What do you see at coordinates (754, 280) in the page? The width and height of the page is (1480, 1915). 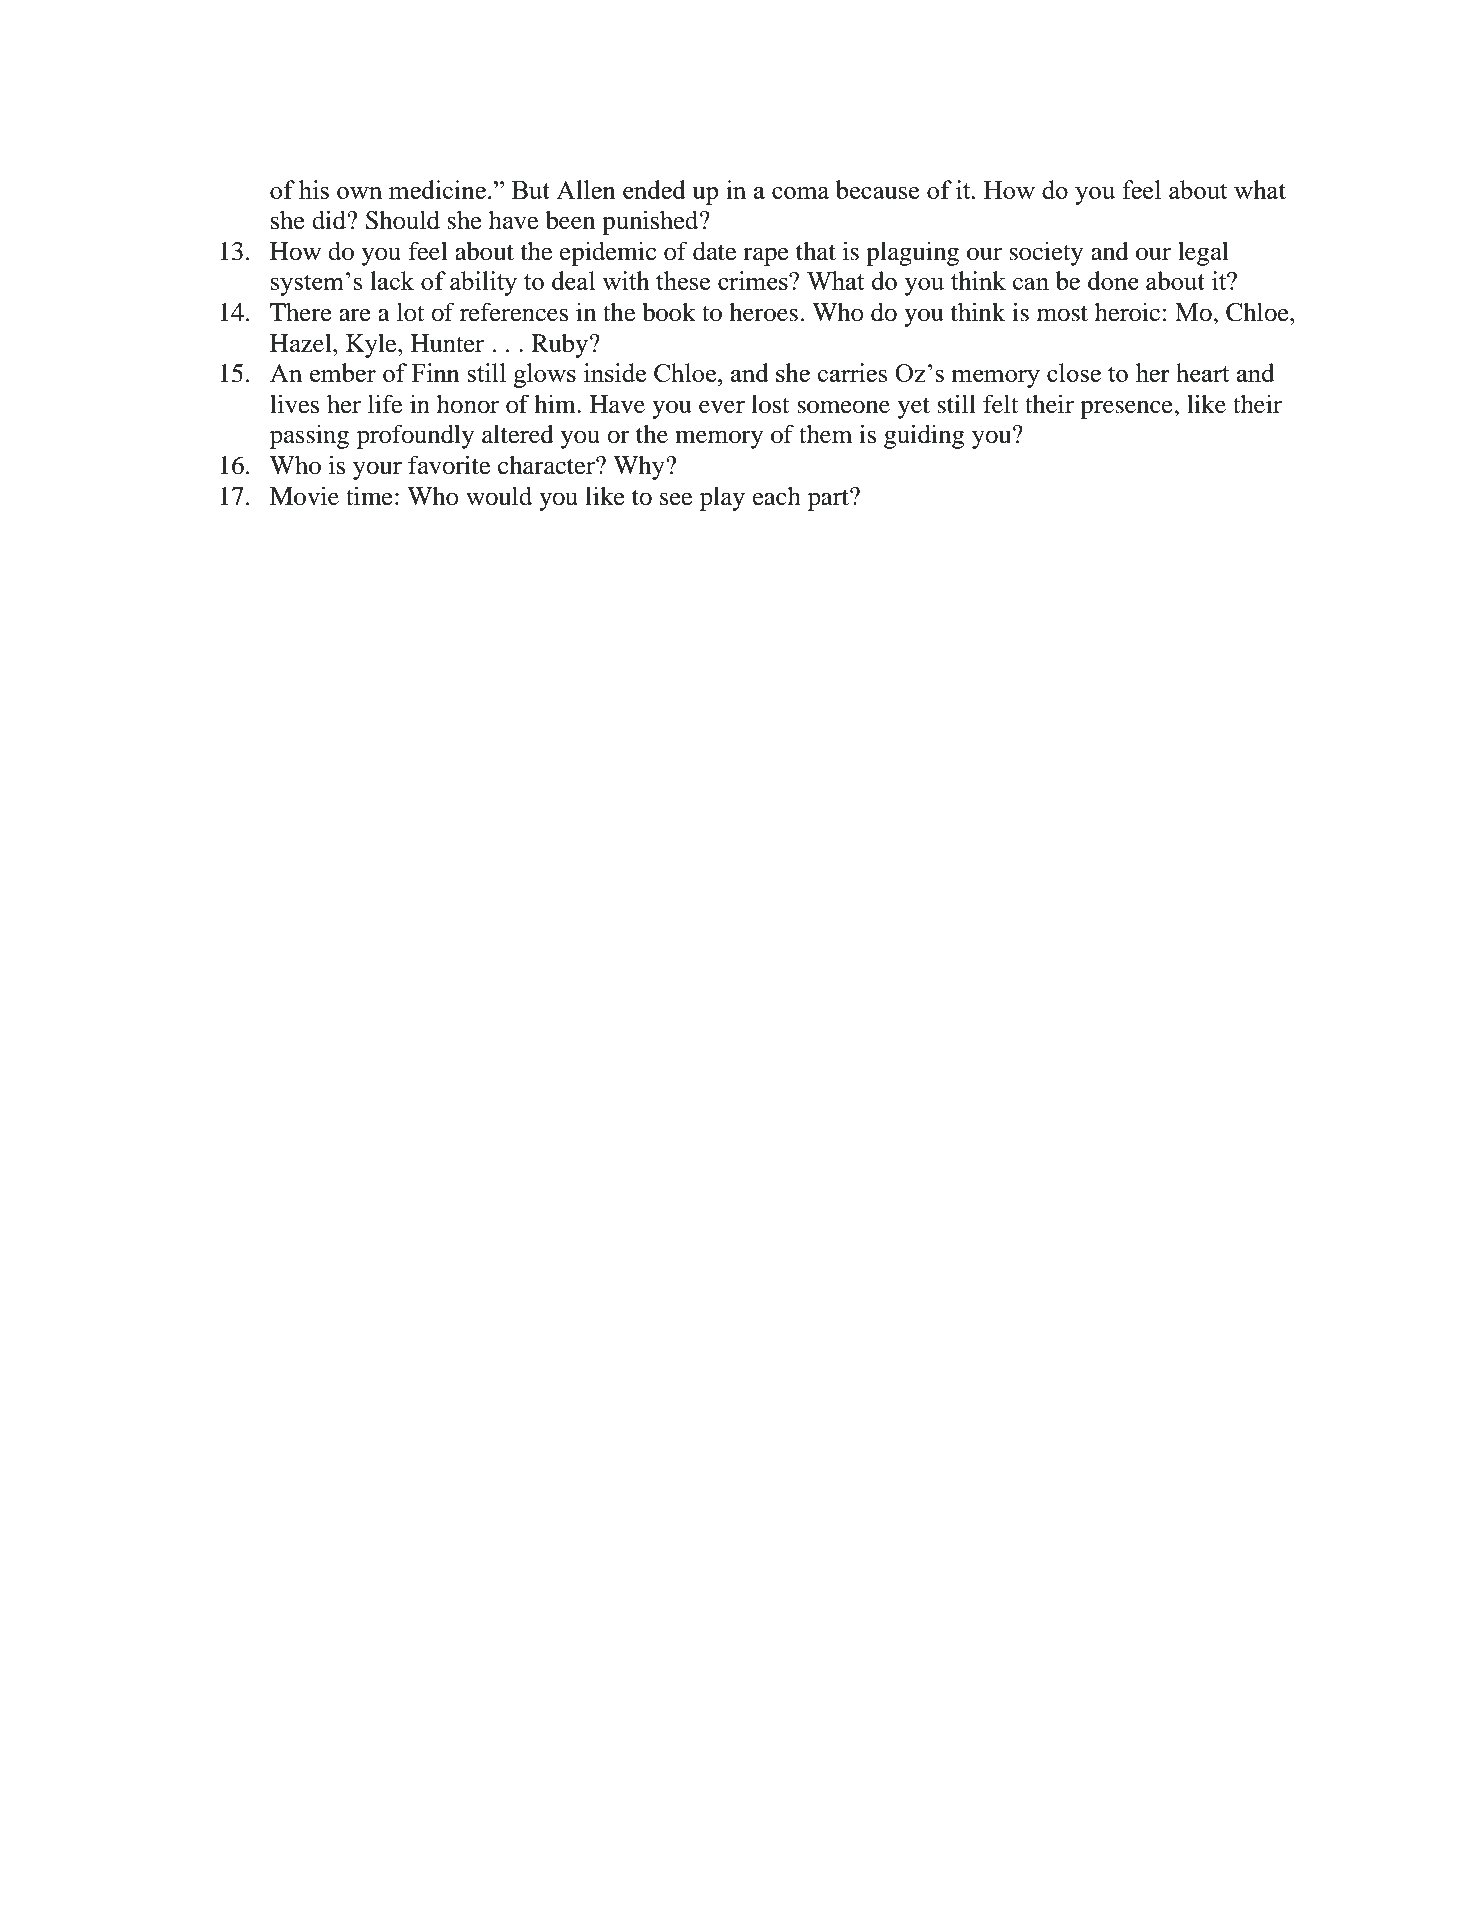 I see `crimes` at bounding box center [754, 280].
